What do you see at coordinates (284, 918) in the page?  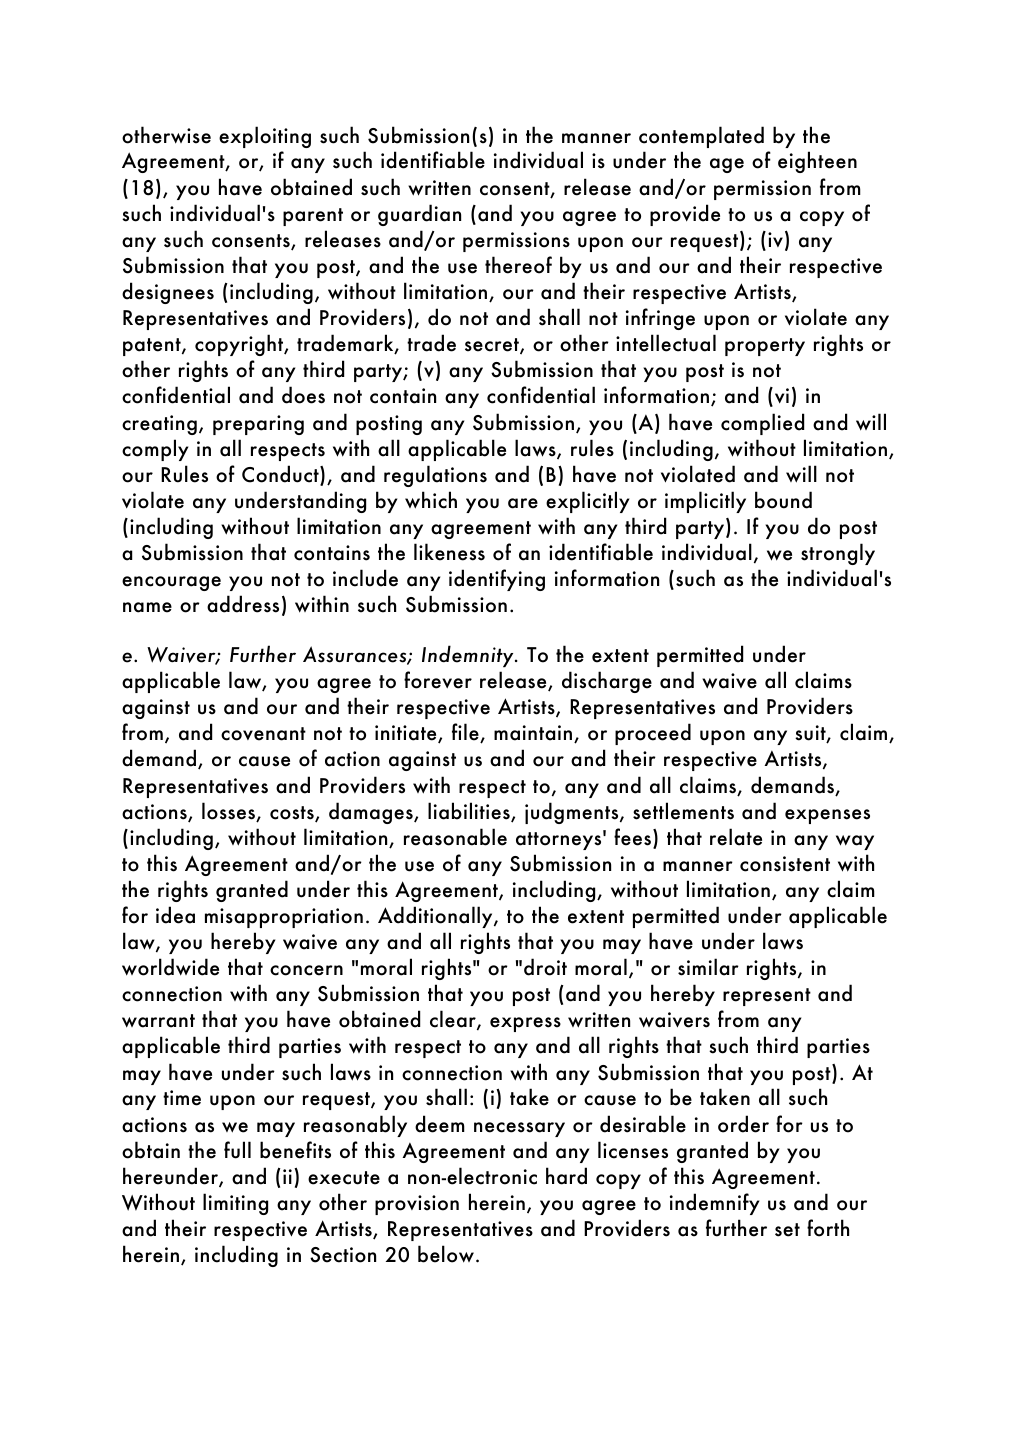 I see `misappropriation` at bounding box center [284, 918].
